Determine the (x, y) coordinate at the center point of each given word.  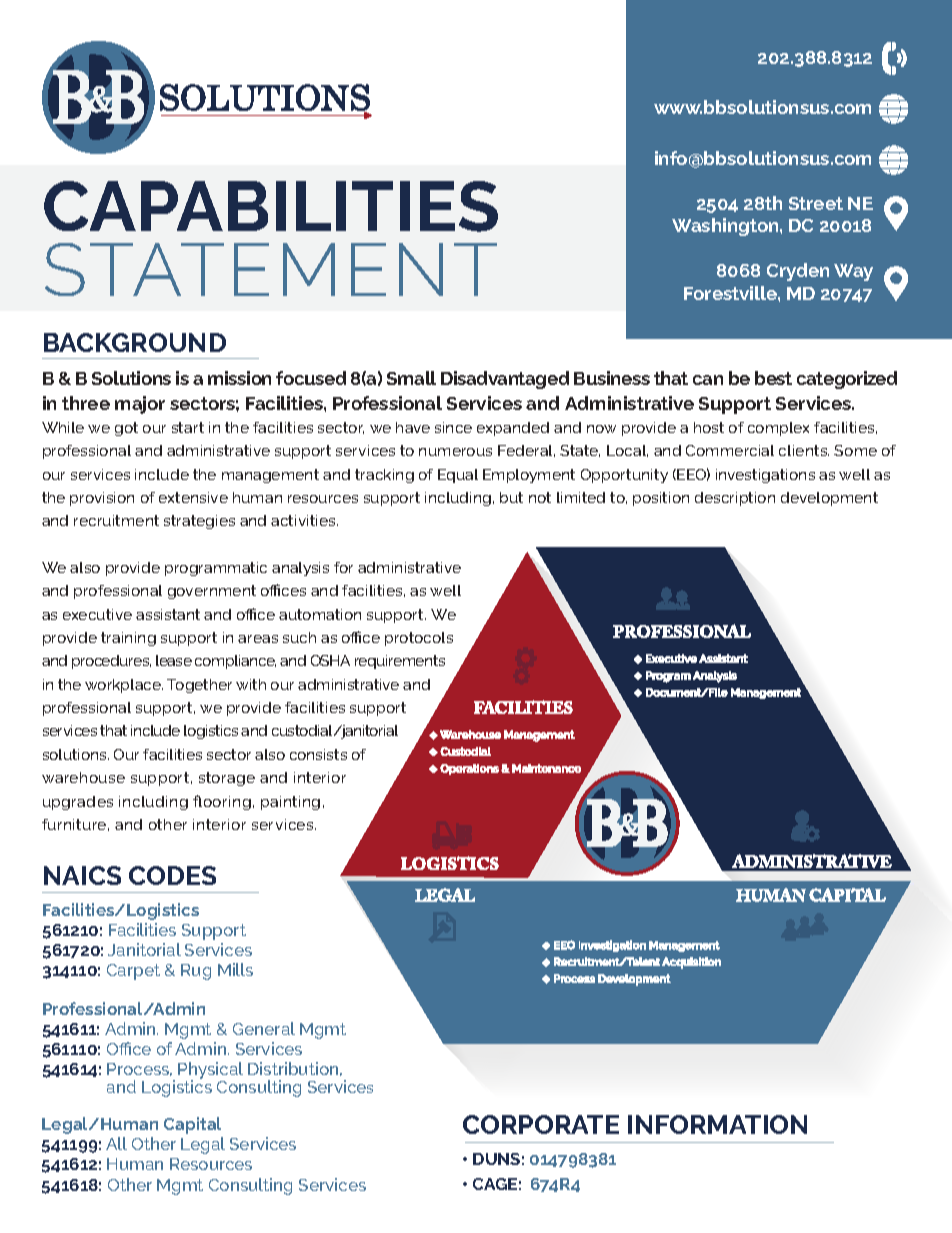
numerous (455, 452)
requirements (400, 662)
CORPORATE (541, 1124)
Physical (210, 1072)
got (126, 429)
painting (290, 803)
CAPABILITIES (271, 206)
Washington (726, 227)
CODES (172, 875)
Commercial (730, 450)
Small (411, 378)
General (264, 1028)
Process (139, 1069)
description (735, 499)
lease (174, 660)
